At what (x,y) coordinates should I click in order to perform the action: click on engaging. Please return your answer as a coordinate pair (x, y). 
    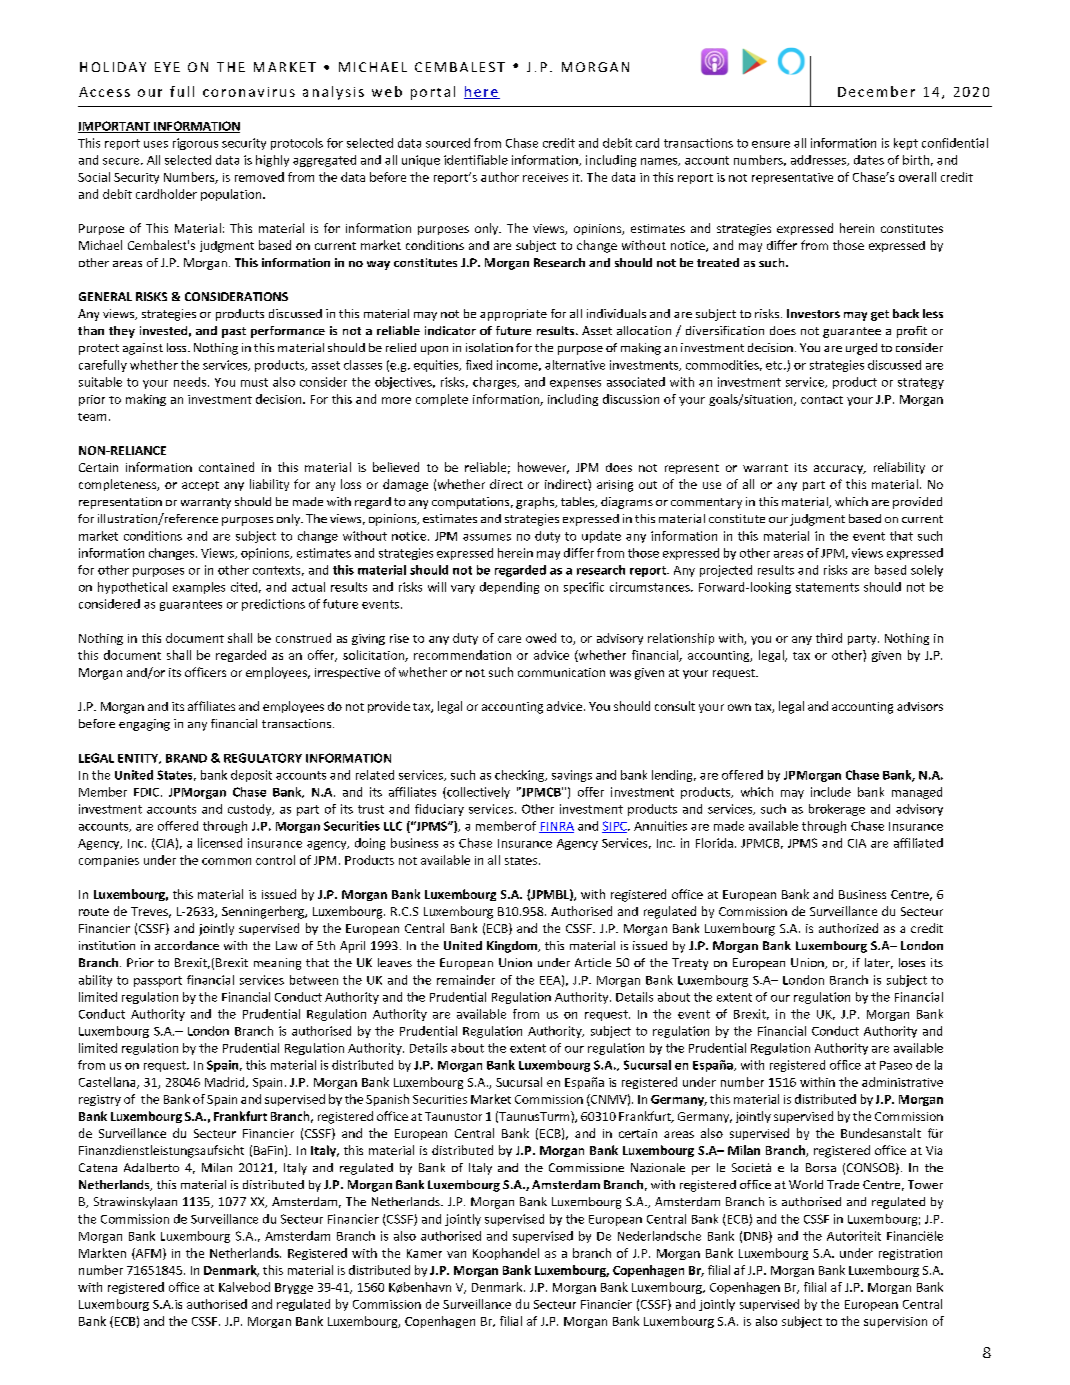
    Looking at the image, I should click on (144, 725).
